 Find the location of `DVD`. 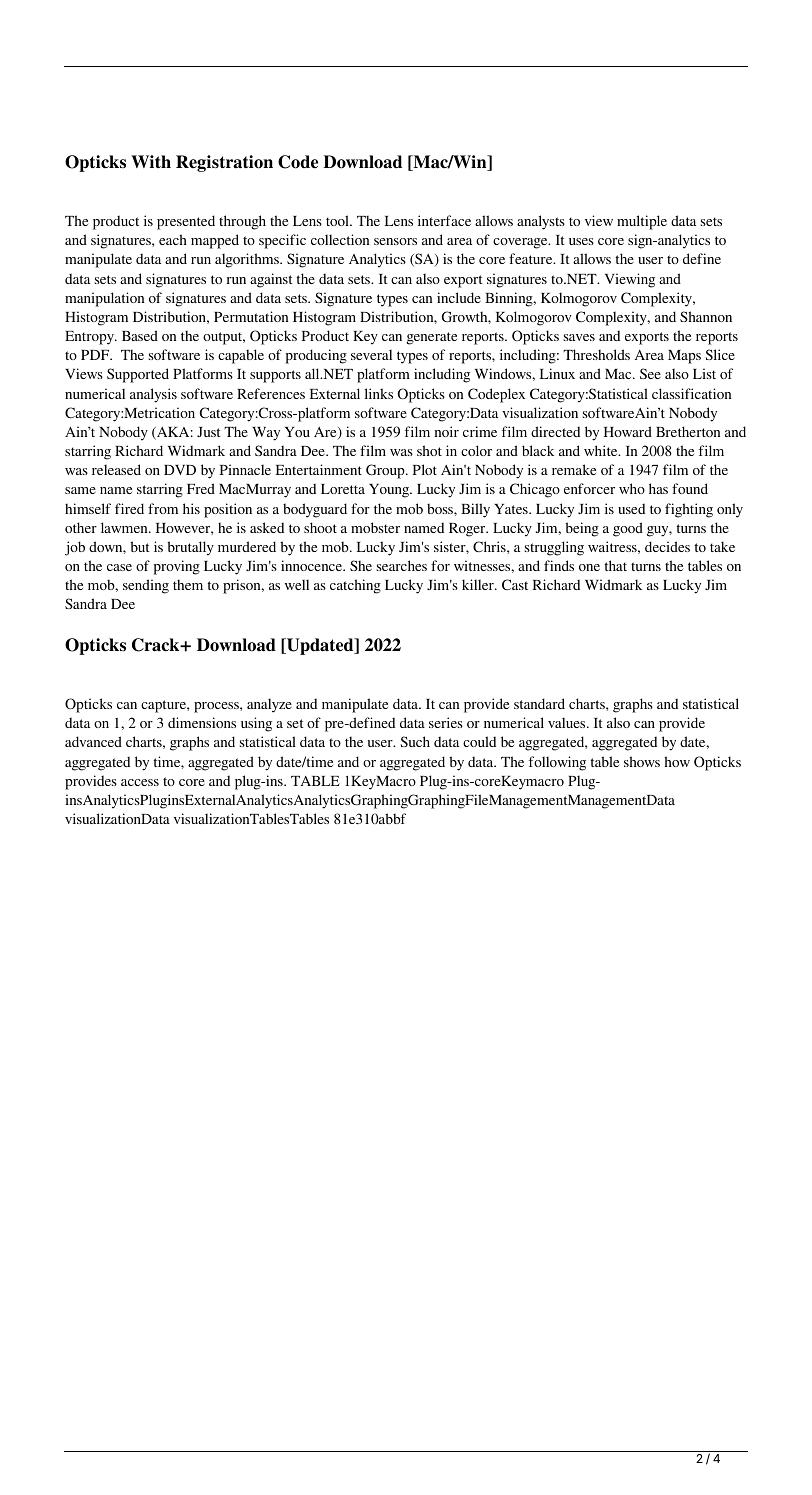

DVD is located at coordinates (180, 470).
